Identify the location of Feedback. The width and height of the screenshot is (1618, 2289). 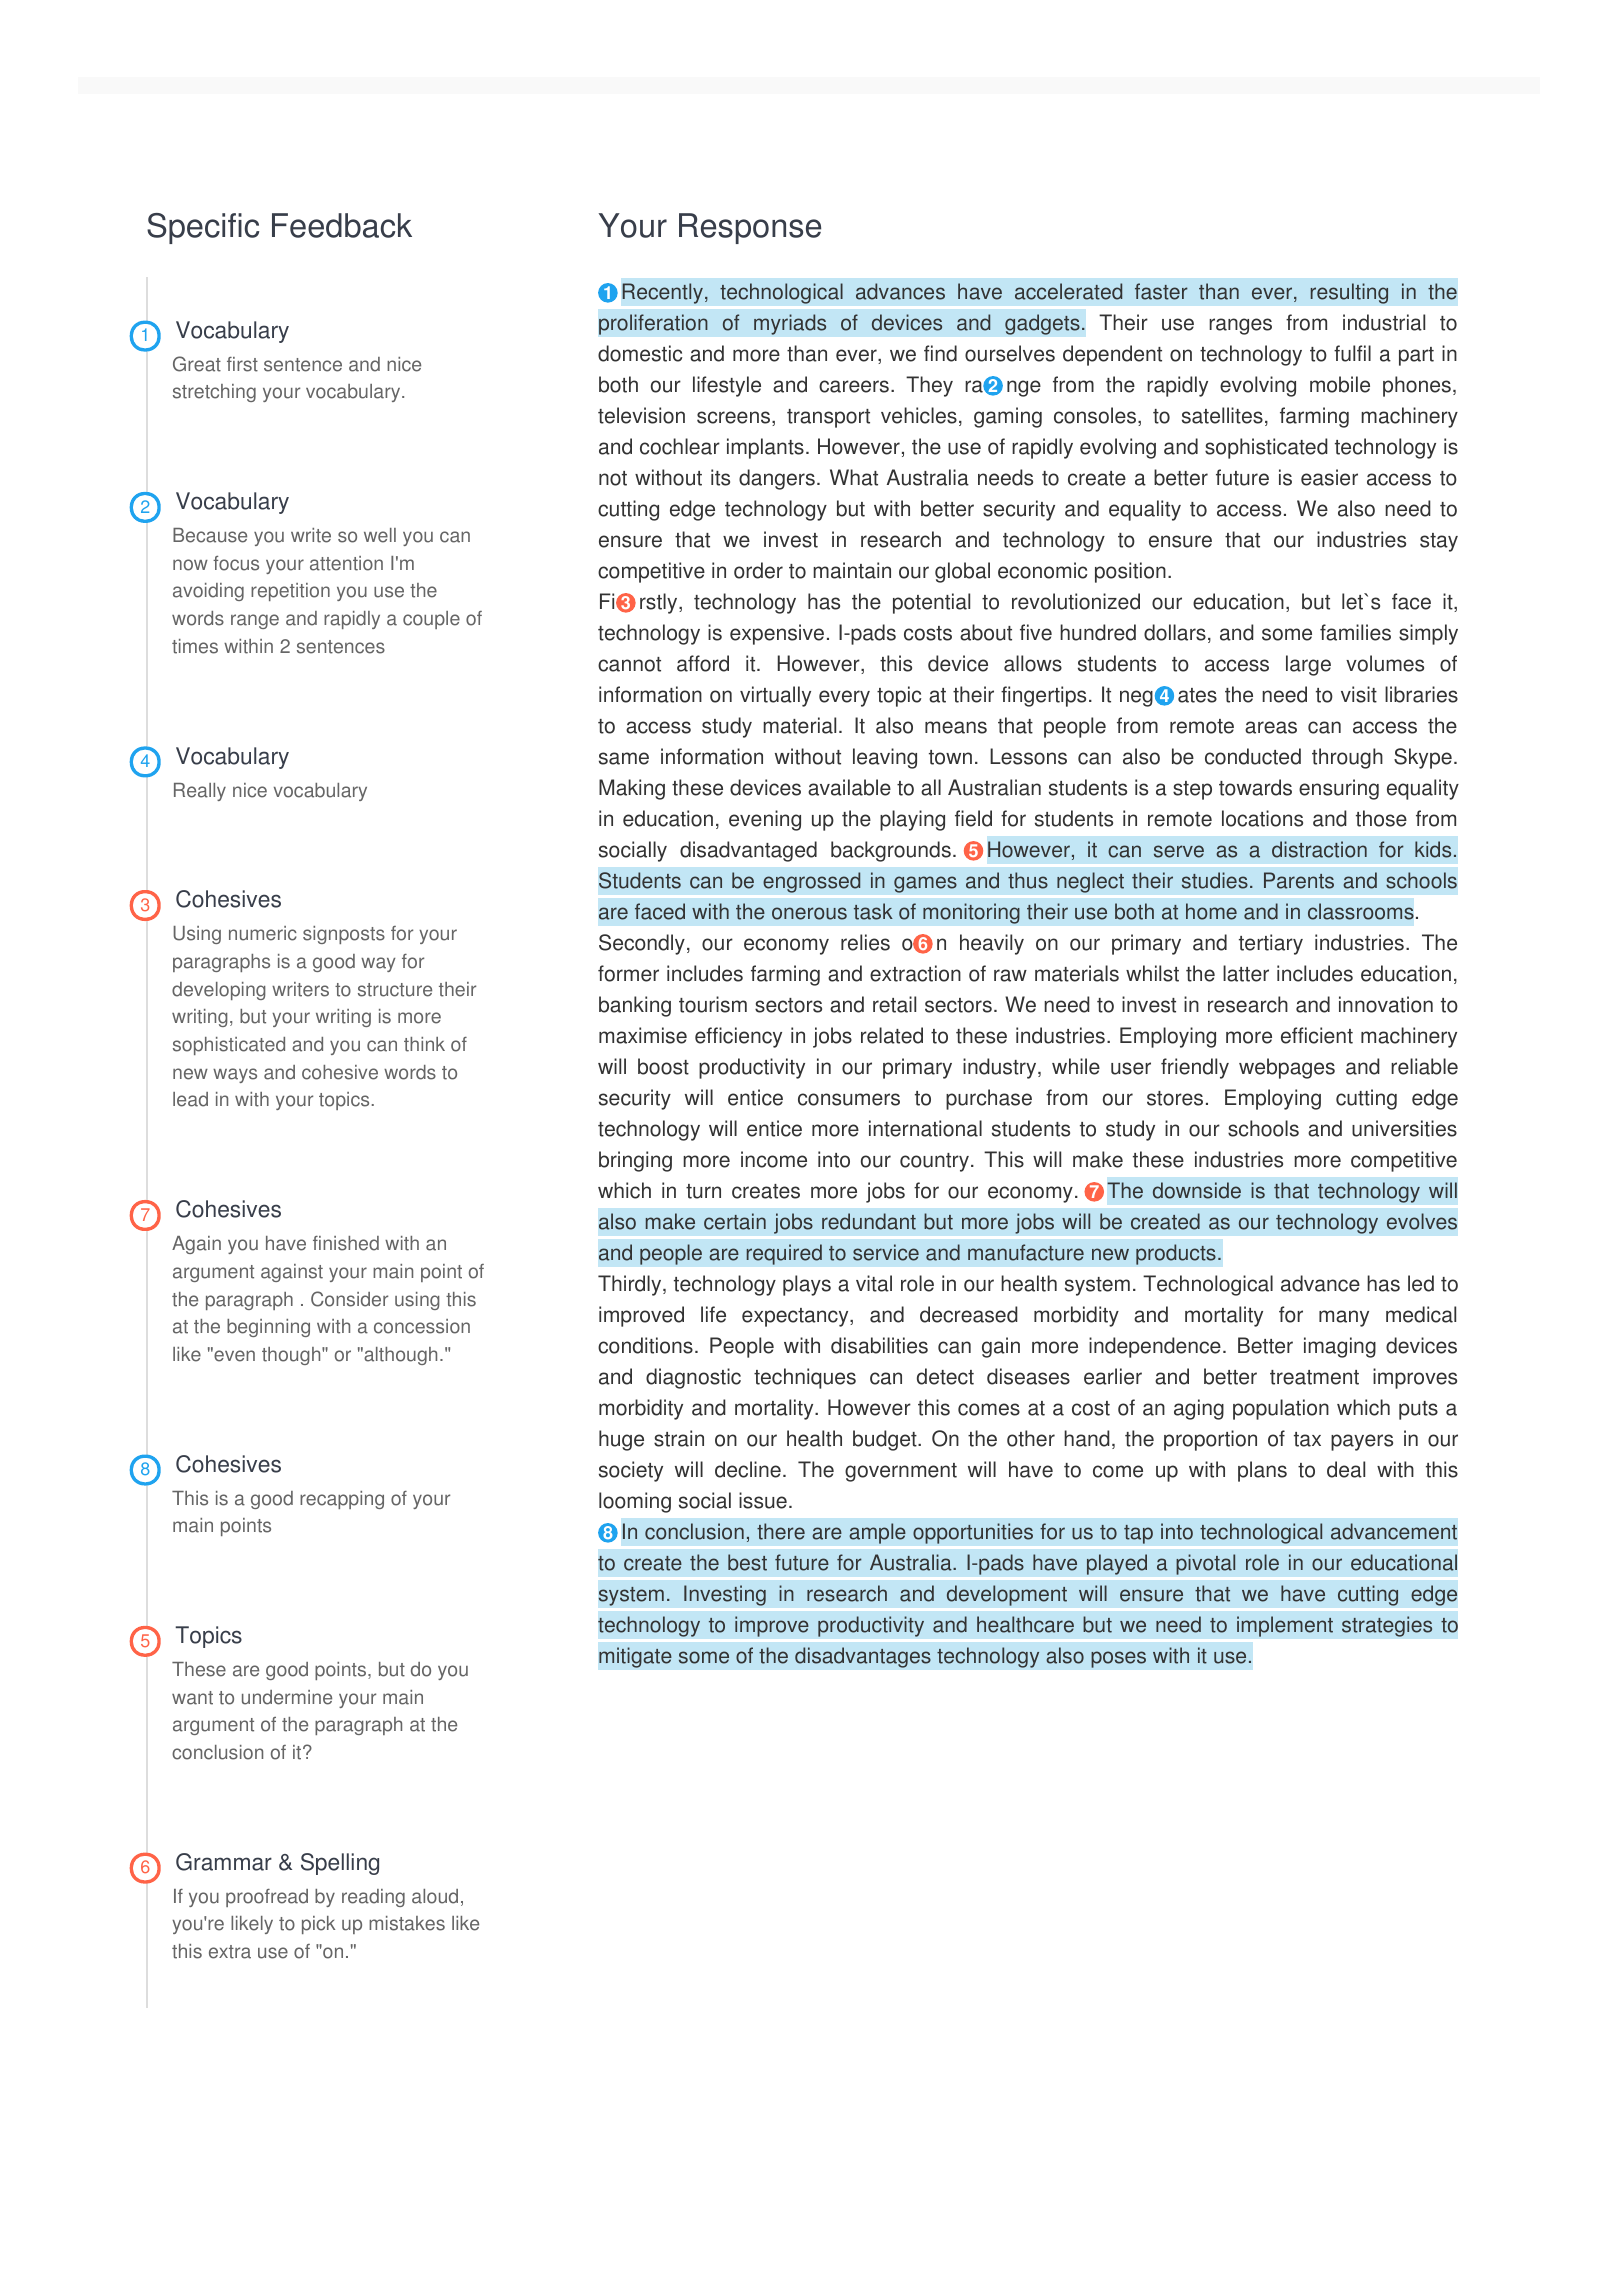
(342, 225).
